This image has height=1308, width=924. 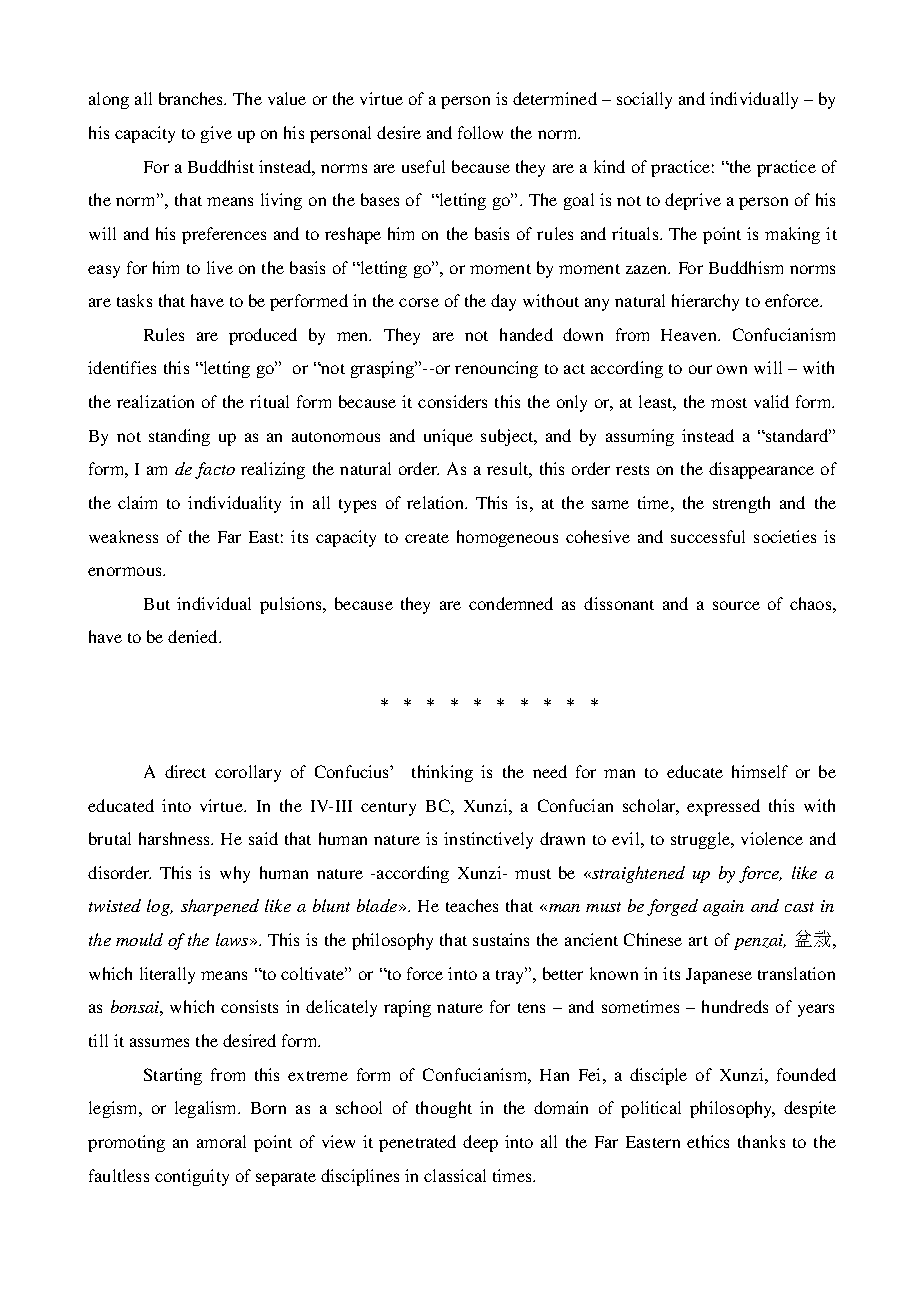 I want to click on give, so click(x=216, y=134).
